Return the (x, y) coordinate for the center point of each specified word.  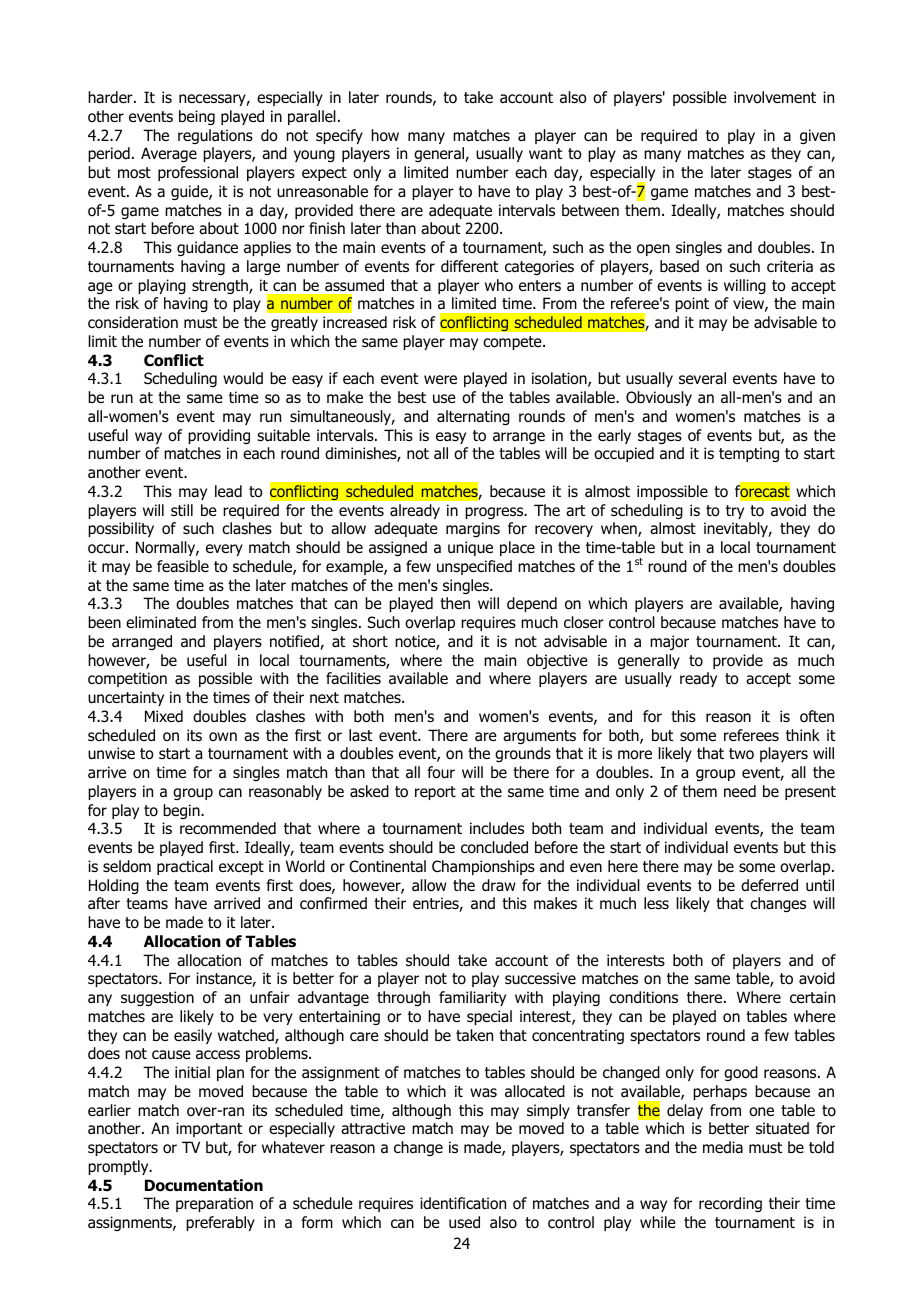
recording (730, 1204)
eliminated (161, 622)
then (455, 603)
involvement (775, 97)
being (197, 117)
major (669, 642)
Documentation (204, 1185)
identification (463, 1203)
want (545, 154)
